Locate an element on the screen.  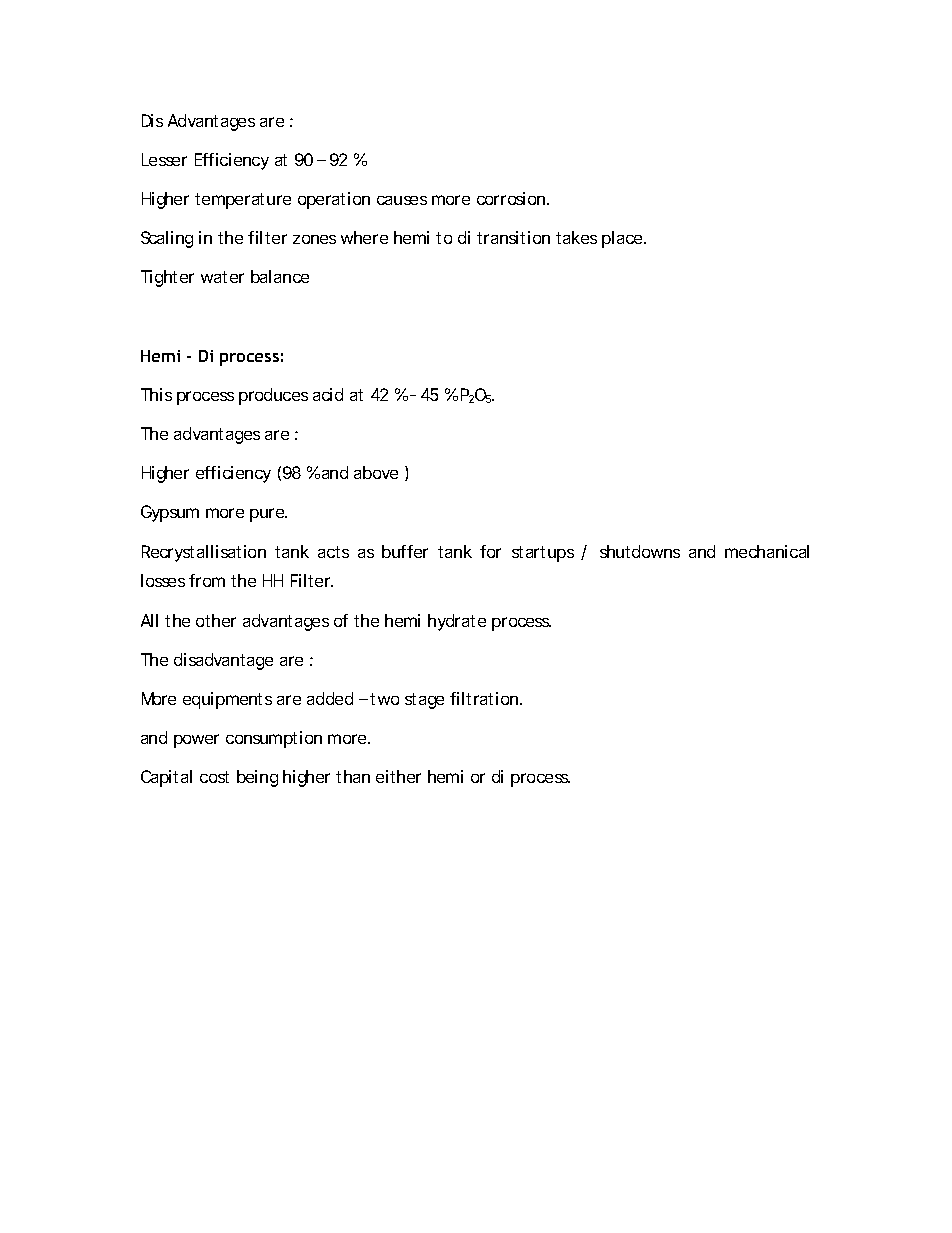
acid is located at coordinates (328, 394).
